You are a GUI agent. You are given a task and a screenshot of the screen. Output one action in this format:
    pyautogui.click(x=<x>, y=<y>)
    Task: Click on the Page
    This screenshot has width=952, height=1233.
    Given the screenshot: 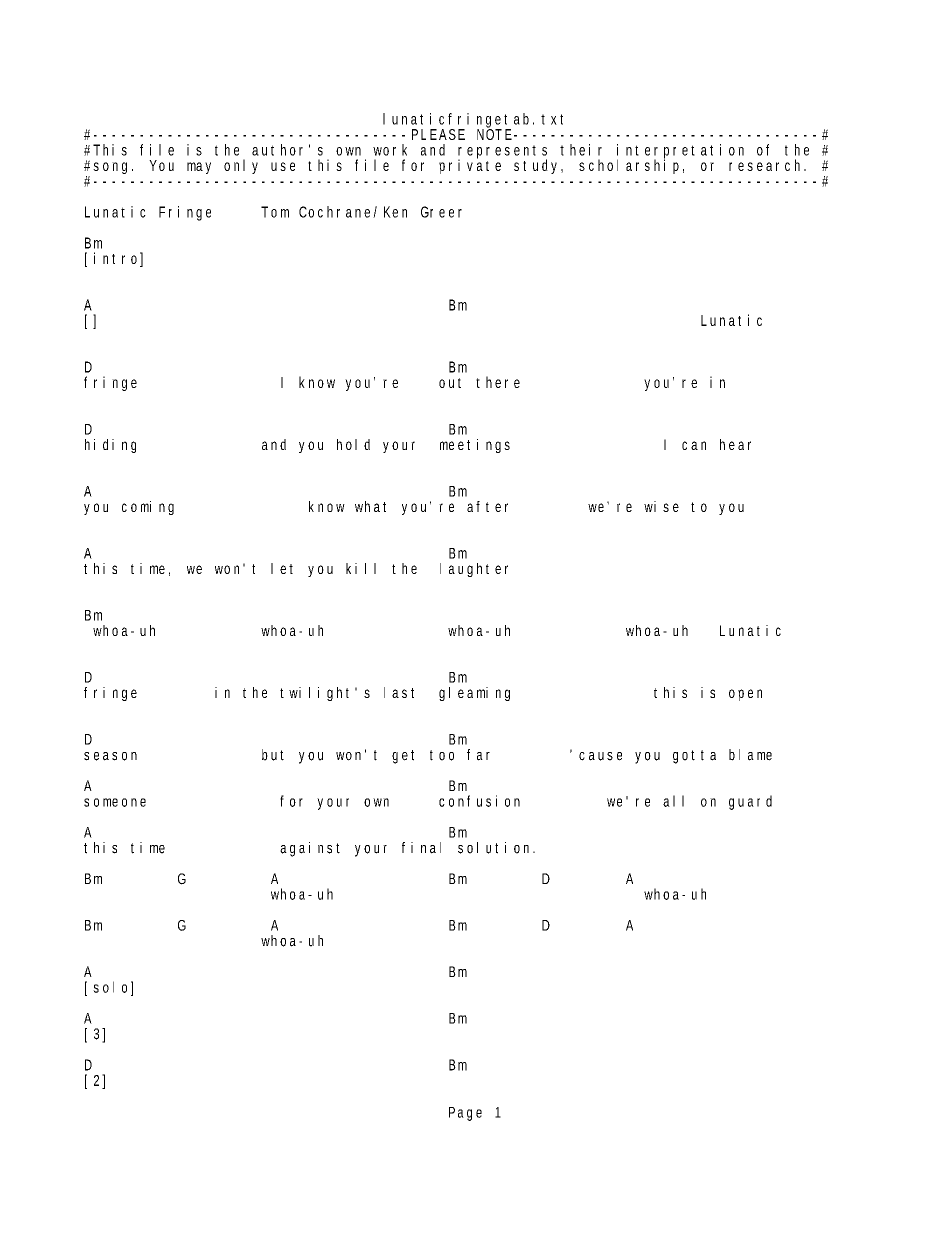 What is the action you would take?
    pyautogui.click(x=465, y=1114)
